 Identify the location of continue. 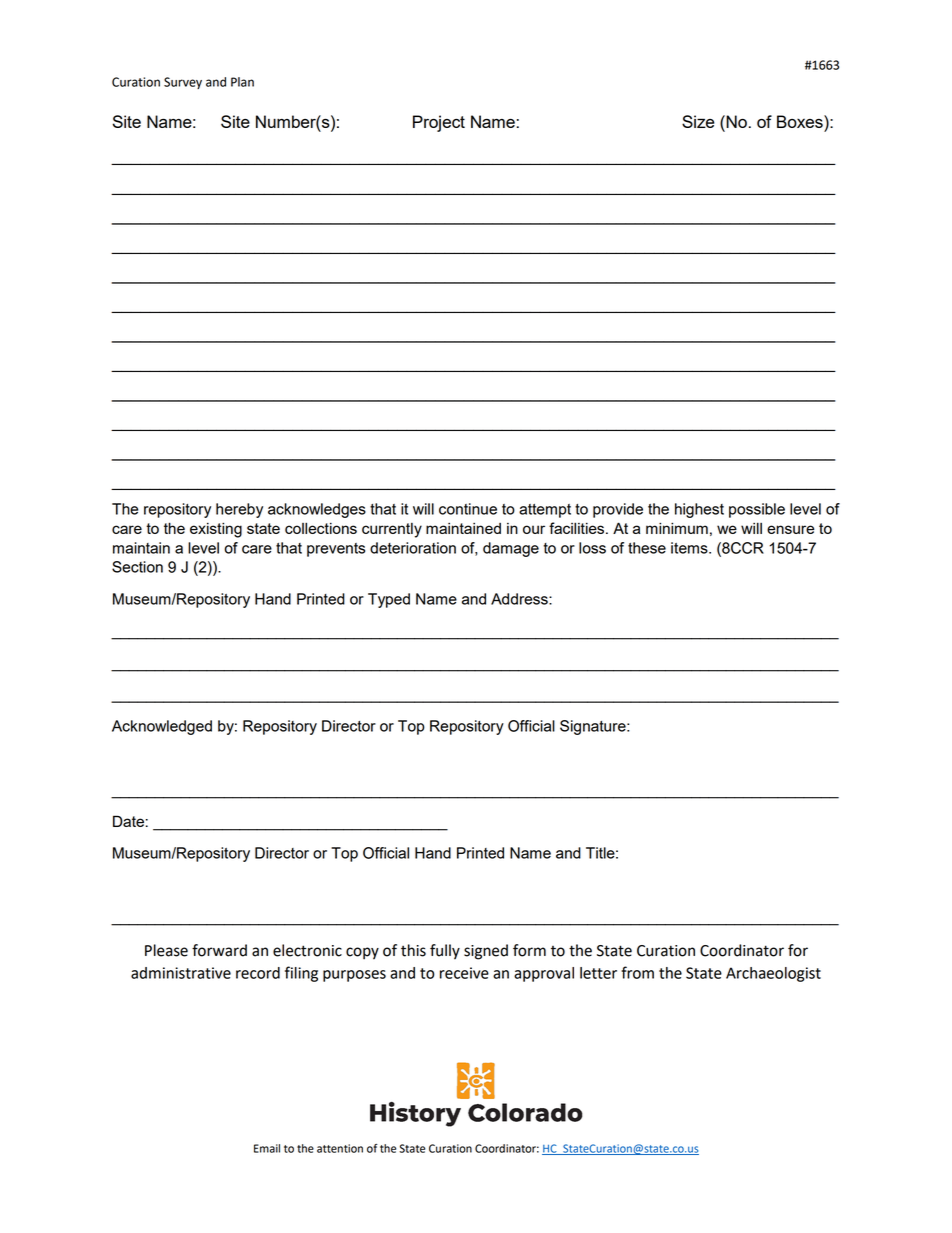
(468, 509).
